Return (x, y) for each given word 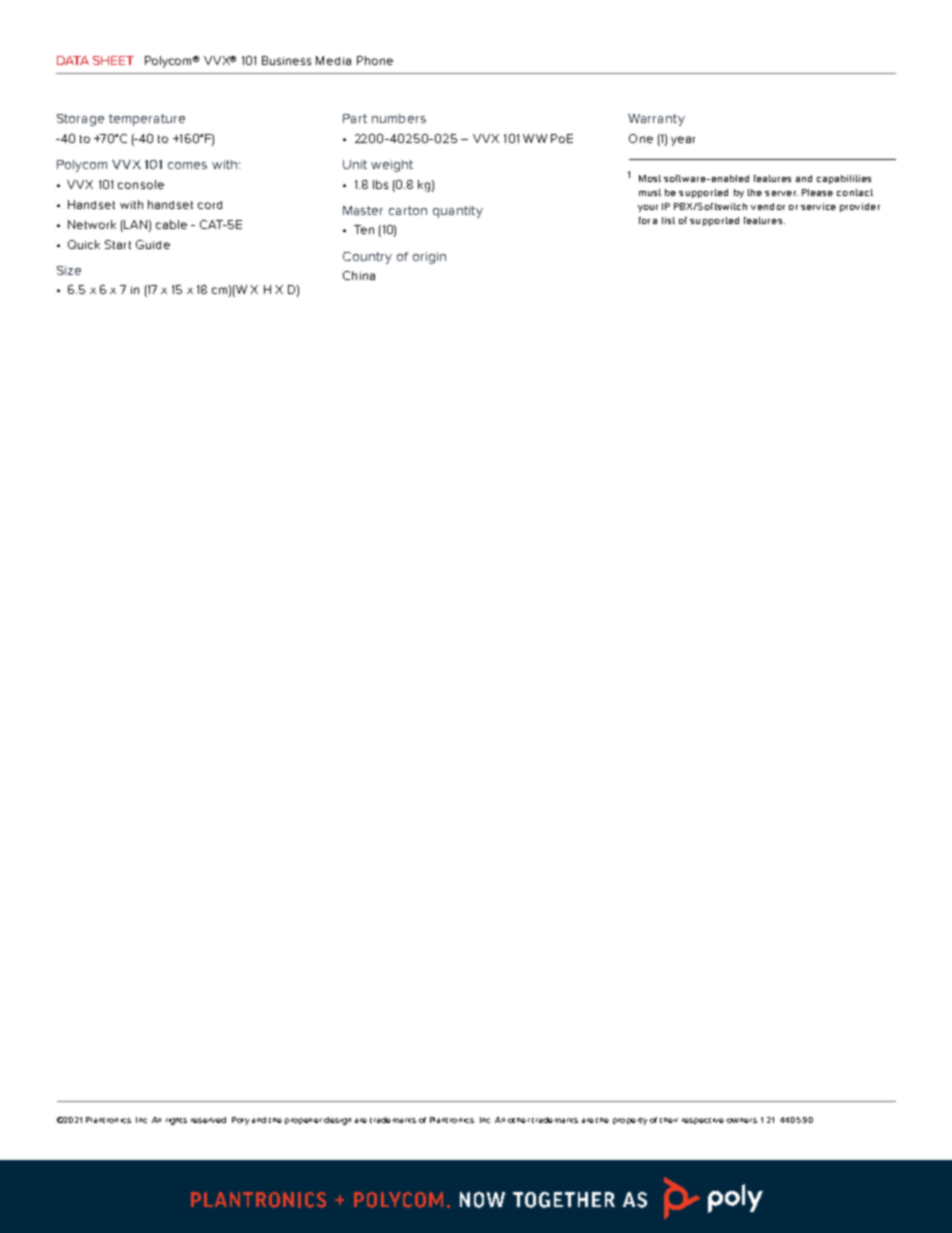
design (337, 1121)
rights (176, 1121)
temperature (147, 120)
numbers (399, 118)
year (683, 141)
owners (742, 1120)
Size (69, 270)
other (519, 1120)
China (359, 275)
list (668, 220)
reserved (208, 1120)
